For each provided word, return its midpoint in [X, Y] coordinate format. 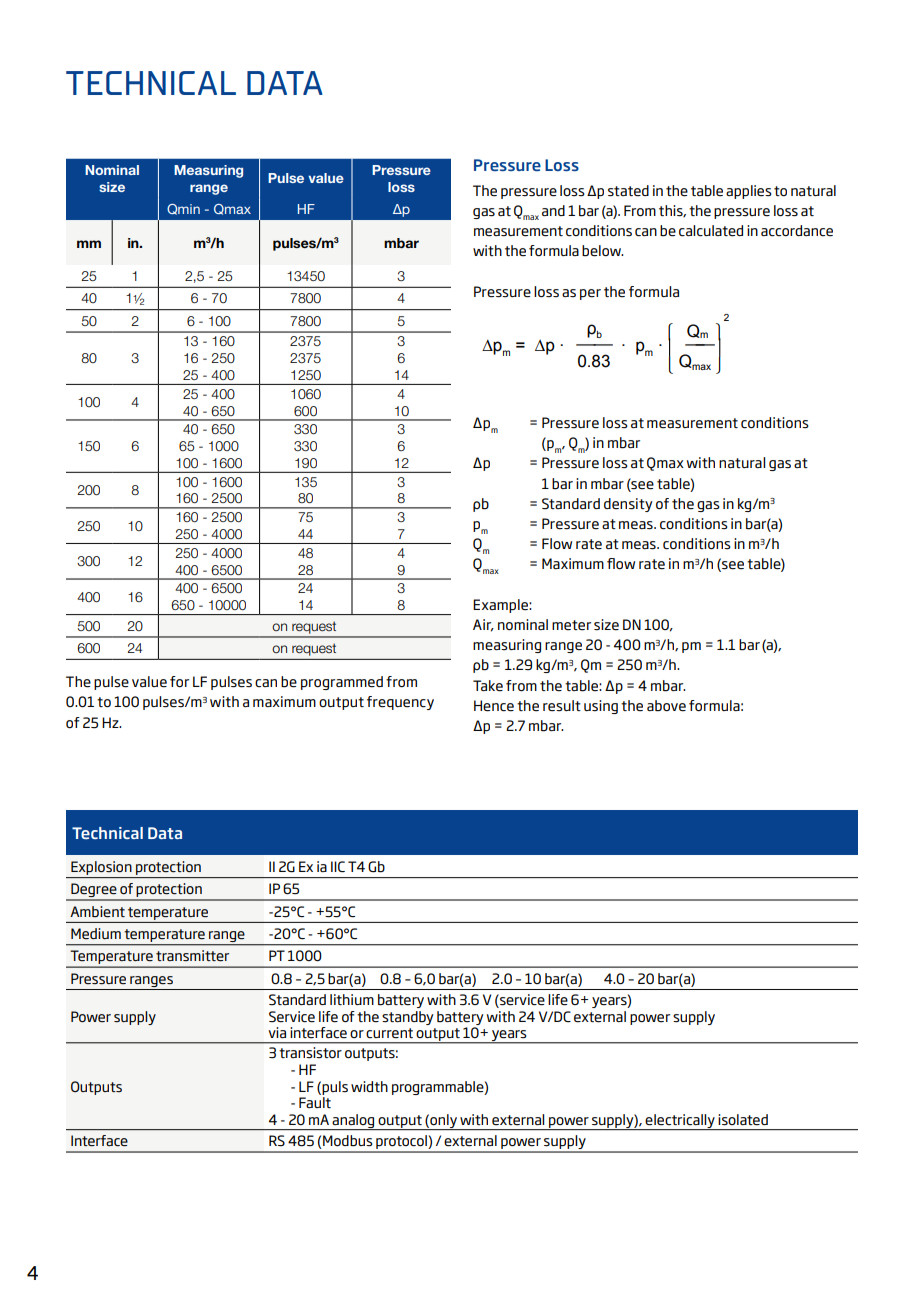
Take [488, 686]
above [666, 706]
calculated [711, 231]
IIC [338, 866]
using [601, 707]
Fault [315, 1102]
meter [571, 625]
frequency [400, 703]
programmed [342, 683]
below [602, 251]
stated [628, 191]
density [628, 505]
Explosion [101, 868]
